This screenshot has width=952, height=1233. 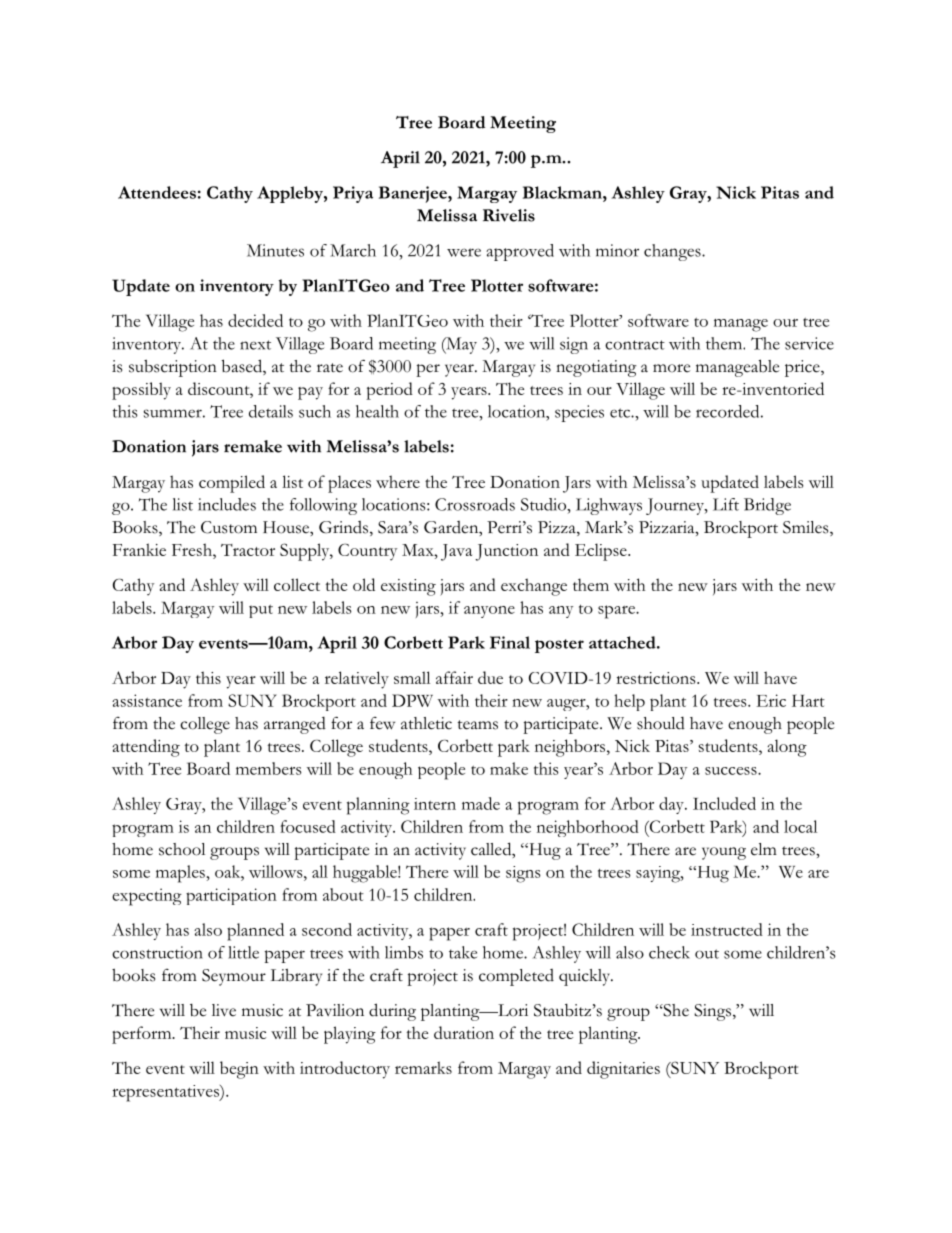 I want to click on duration, so click(x=464, y=1032).
